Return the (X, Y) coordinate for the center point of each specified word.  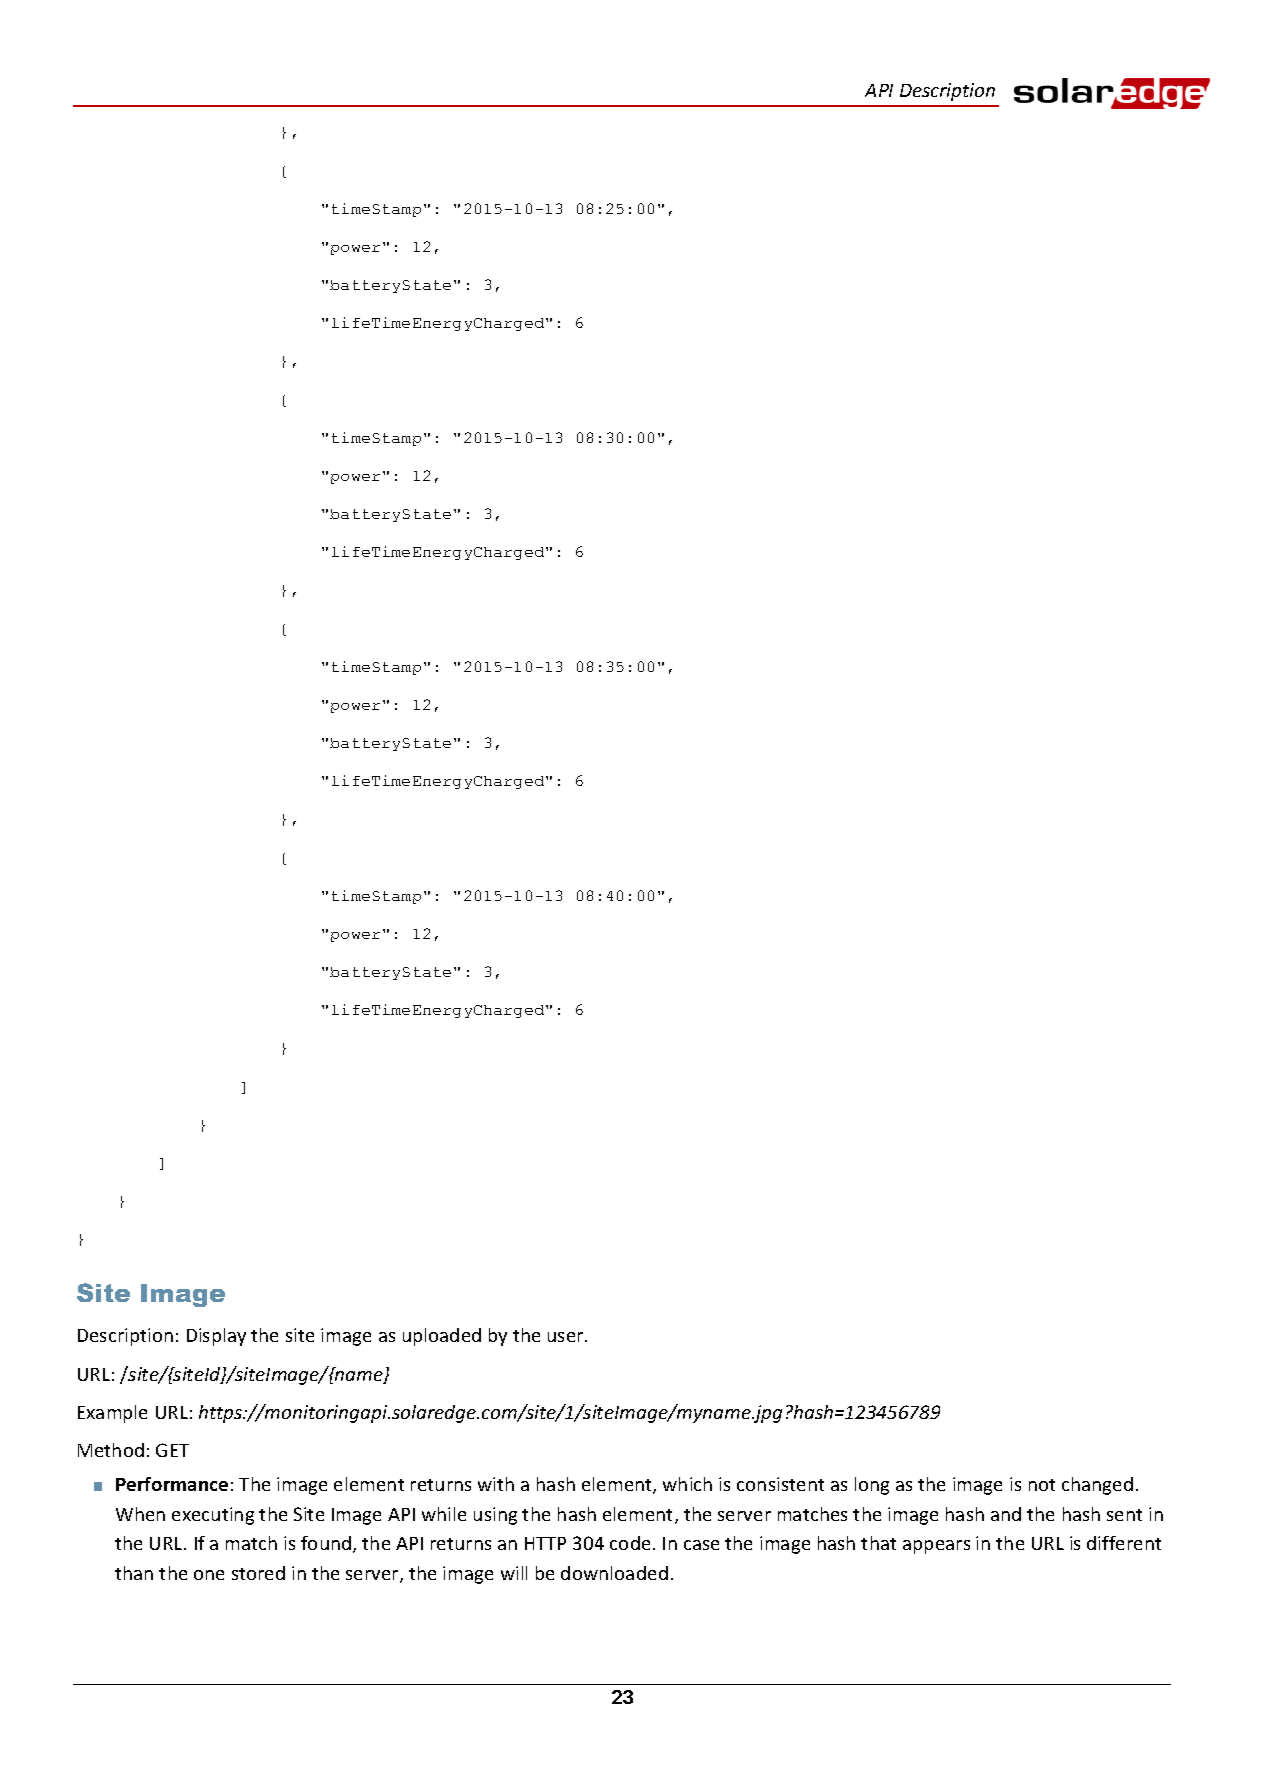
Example (112, 1414)
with (496, 1484)
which (687, 1484)
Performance (172, 1484)
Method (111, 1450)
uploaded (442, 1337)
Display (216, 1337)
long (872, 1486)
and (1006, 1514)
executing (213, 1516)
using (495, 1516)
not (1042, 1485)
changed (1097, 1486)
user (567, 1337)
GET (172, 1450)
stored (258, 1573)
